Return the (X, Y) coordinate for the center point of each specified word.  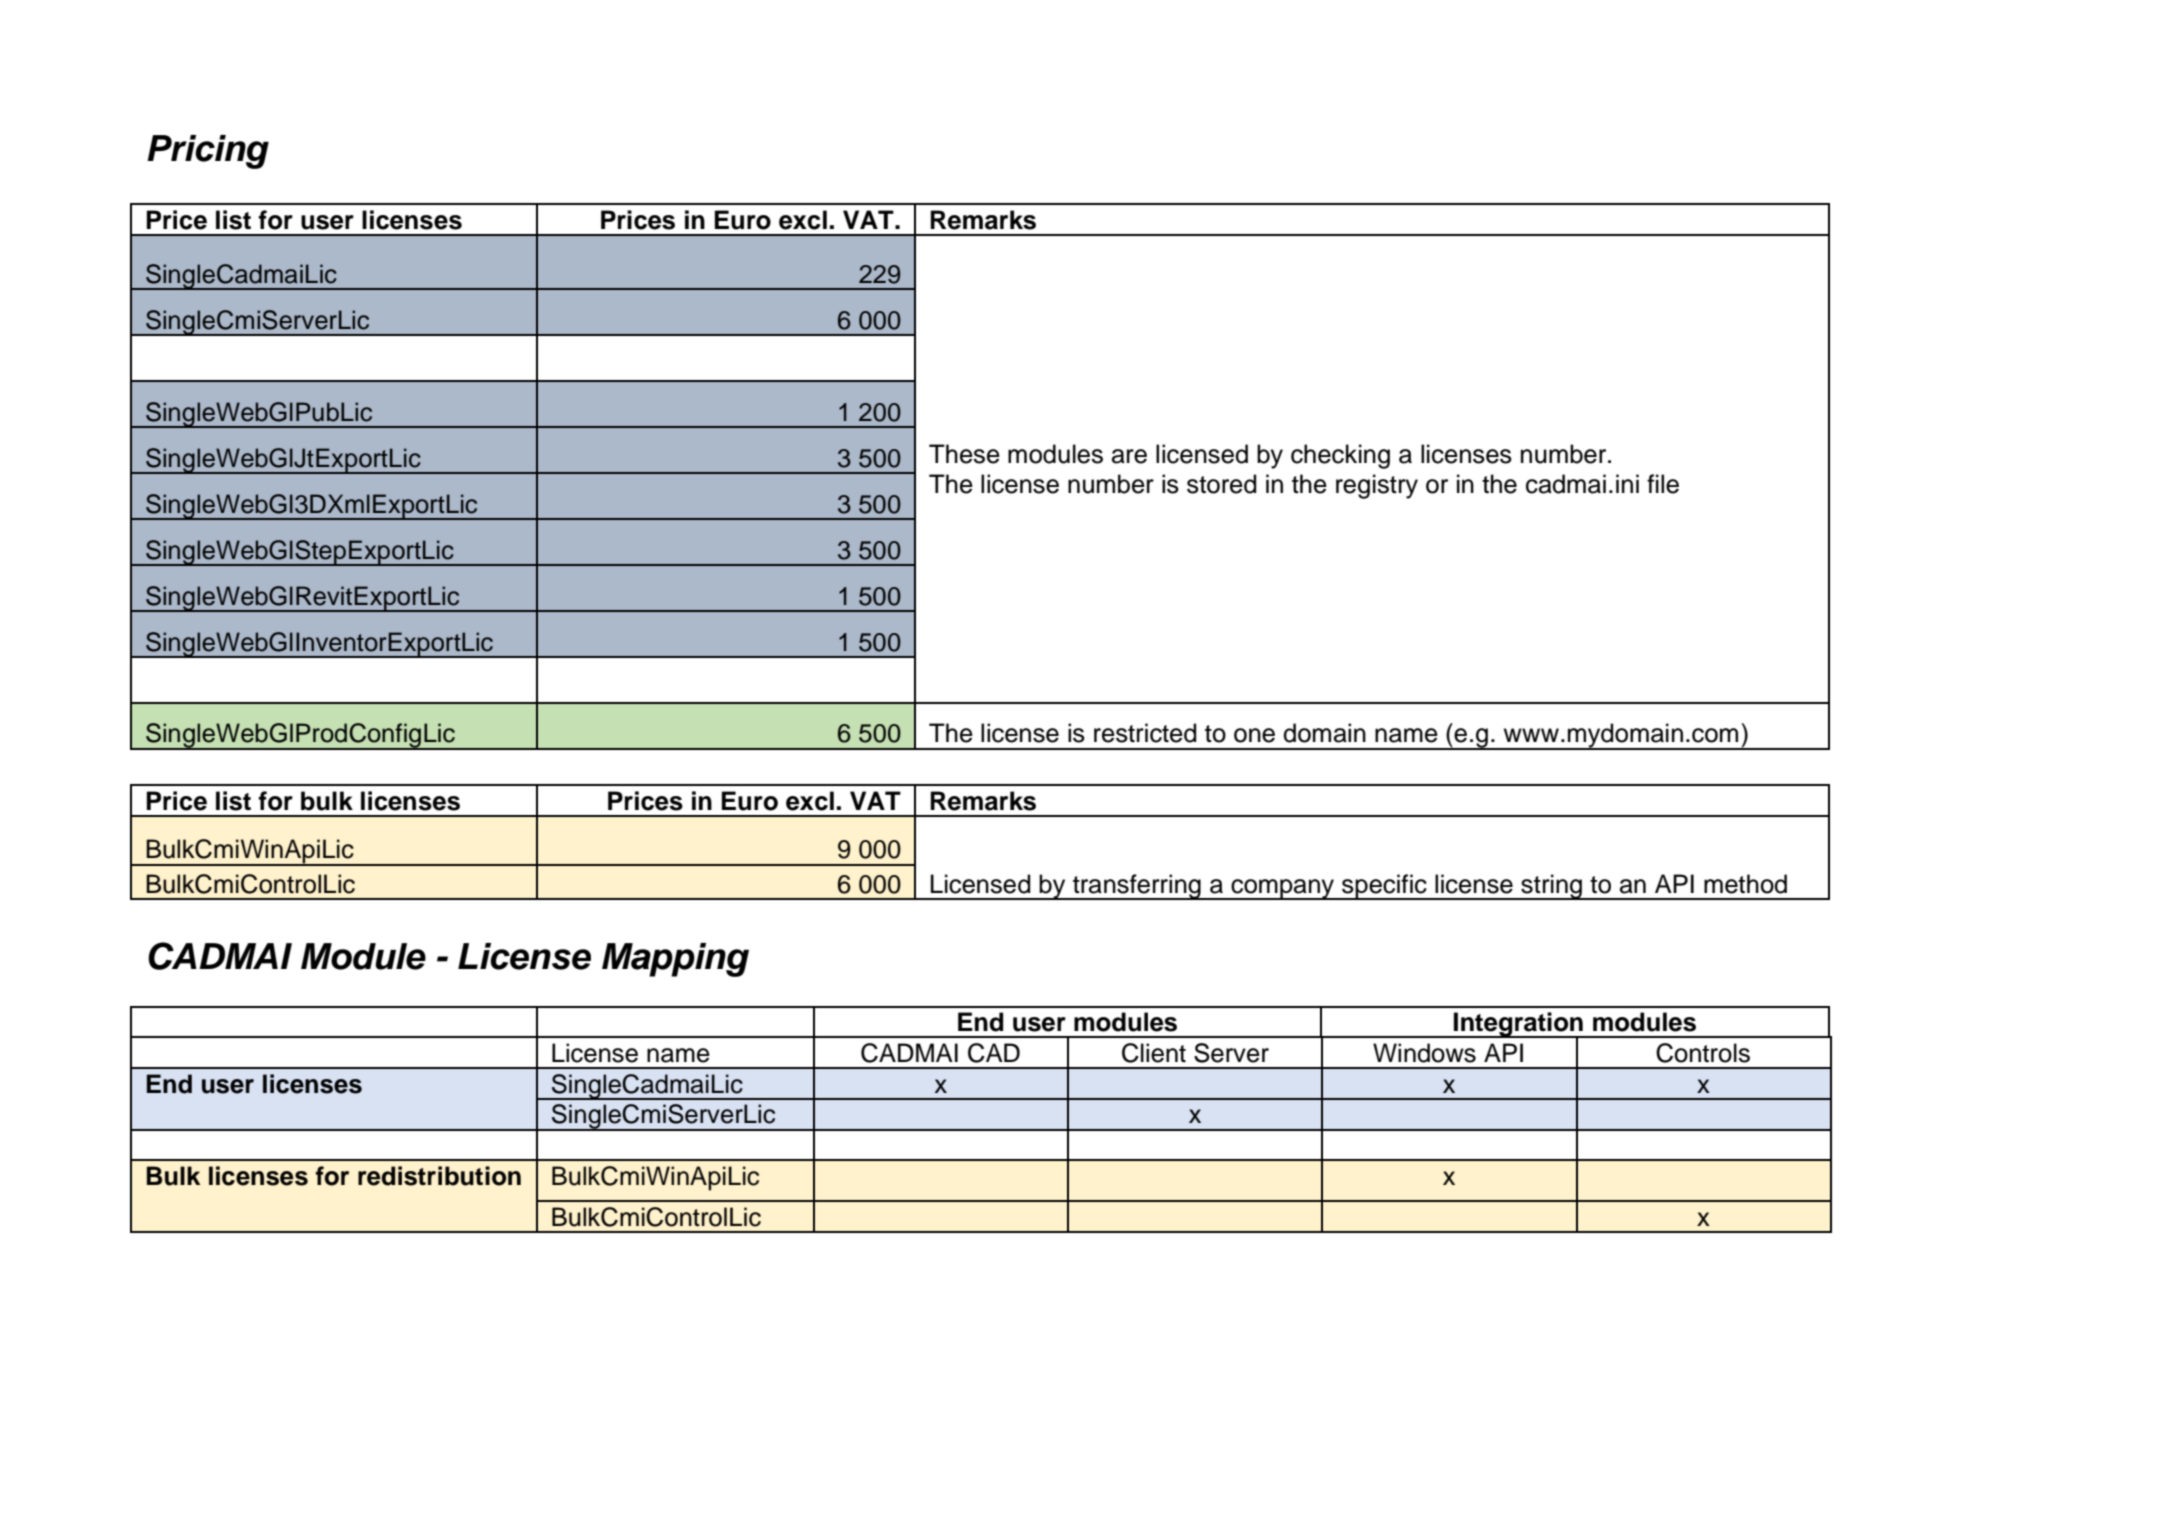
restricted (1145, 733)
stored (1221, 484)
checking (1340, 456)
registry (1377, 486)
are (1129, 456)
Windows (1424, 1053)
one (1254, 735)
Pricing (208, 152)
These (964, 454)
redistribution (439, 1176)
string (1552, 887)
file (1663, 484)
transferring (1137, 887)
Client (1154, 1053)
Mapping (675, 960)
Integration (1518, 1025)
